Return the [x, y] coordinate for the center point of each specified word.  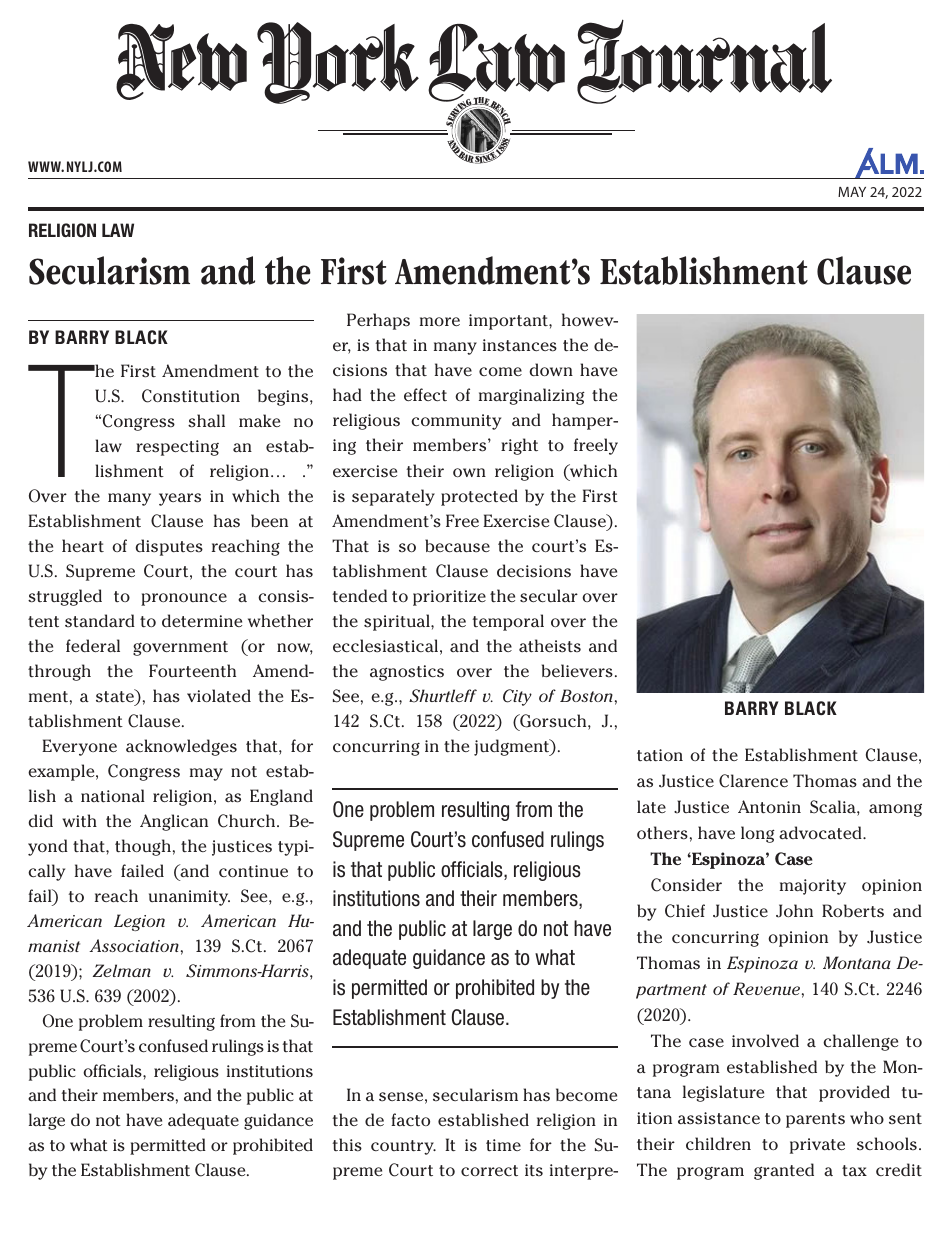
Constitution [191, 396]
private [817, 1146]
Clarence [753, 781]
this [347, 1145]
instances [520, 345]
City [517, 697]
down [551, 369]
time [503, 1145]
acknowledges [181, 747]
